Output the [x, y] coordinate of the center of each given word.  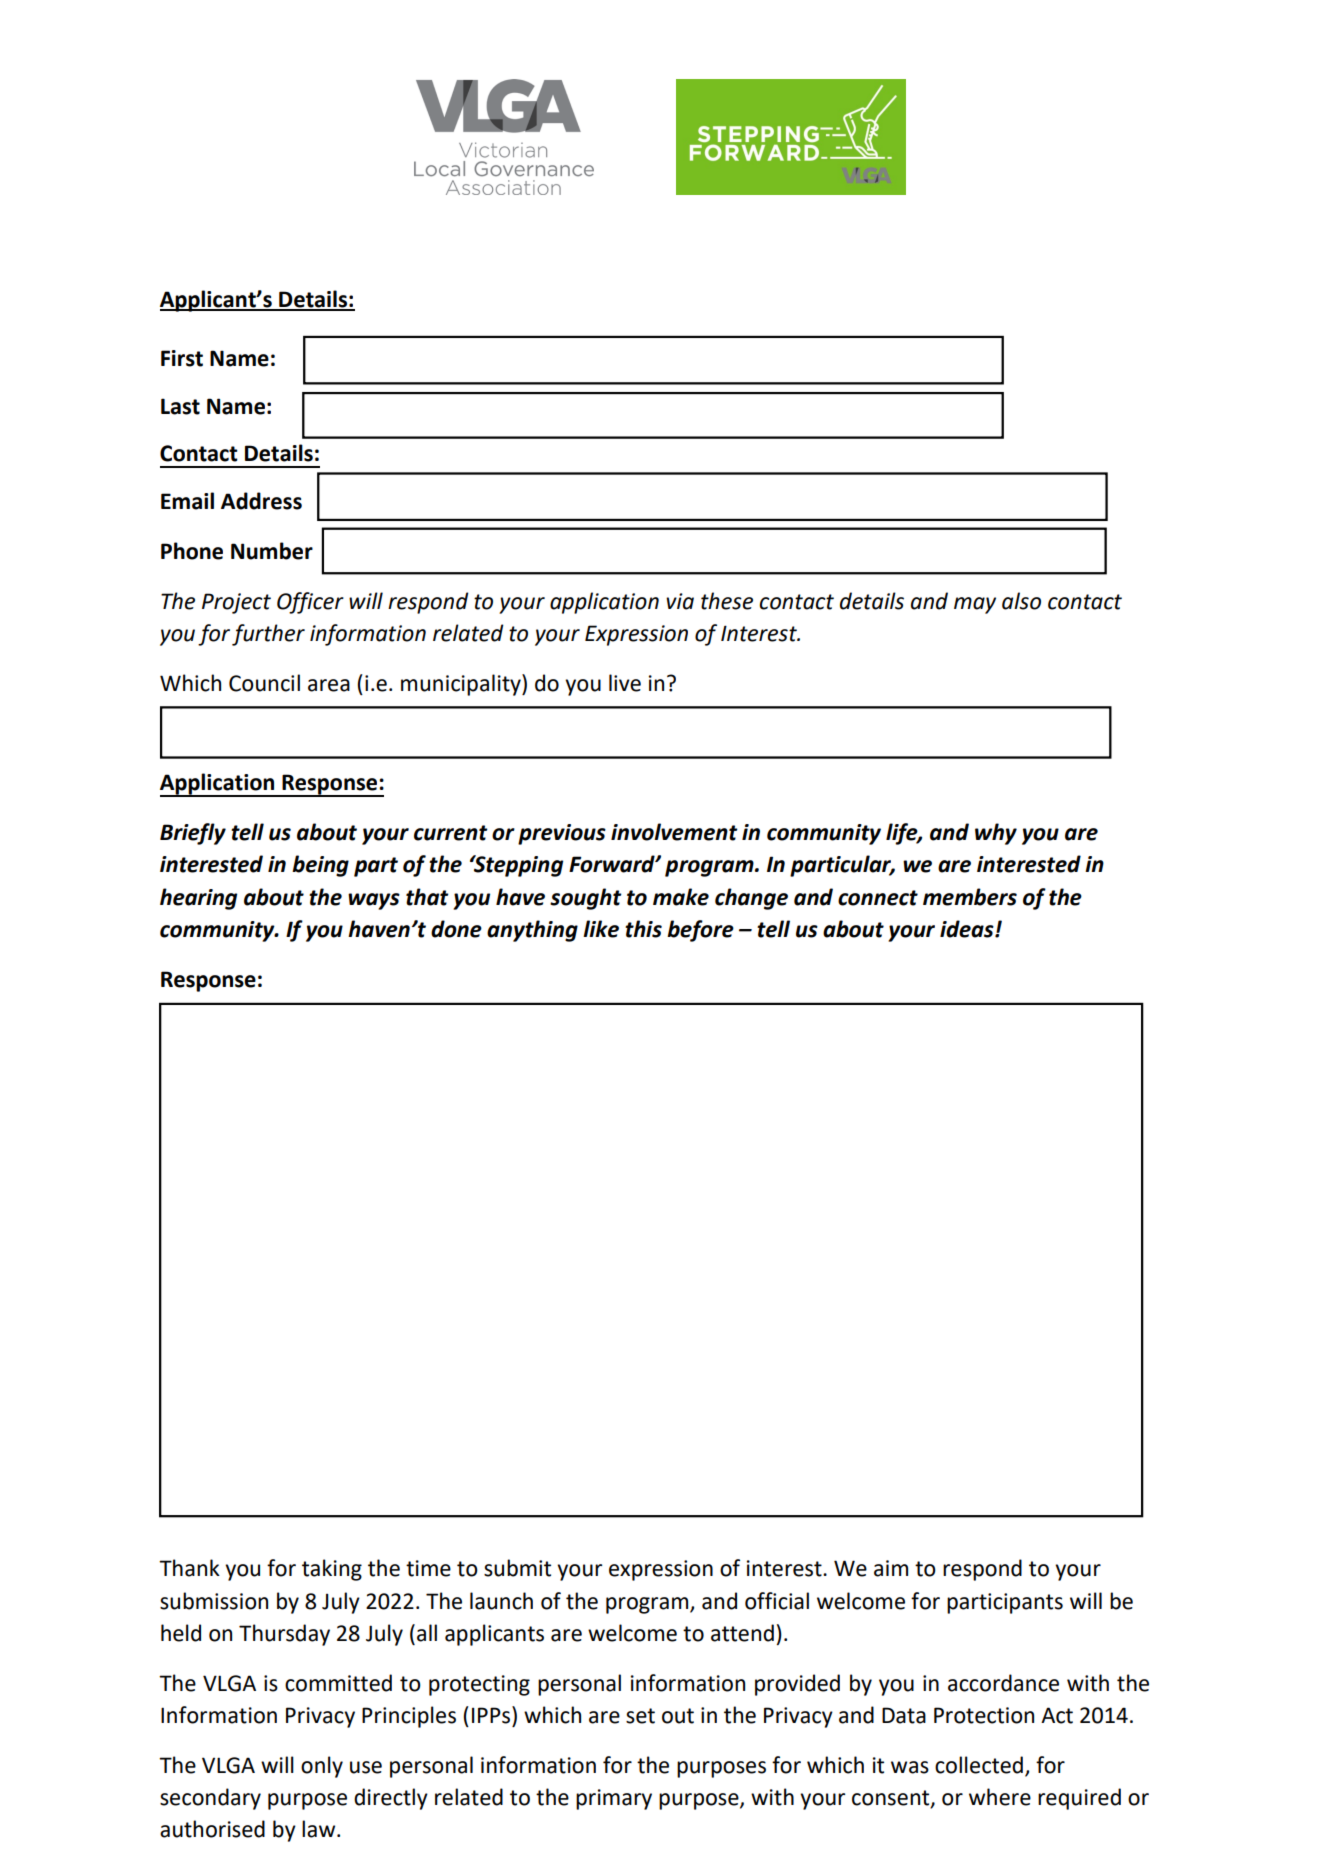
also [1021, 601]
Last [180, 406]
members [970, 897]
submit [517, 1568]
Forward [613, 864]
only [322, 1767]
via [680, 601]
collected [979, 1765]
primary [614, 1799]
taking [332, 1570]
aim [891, 1568]
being [320, 866]
